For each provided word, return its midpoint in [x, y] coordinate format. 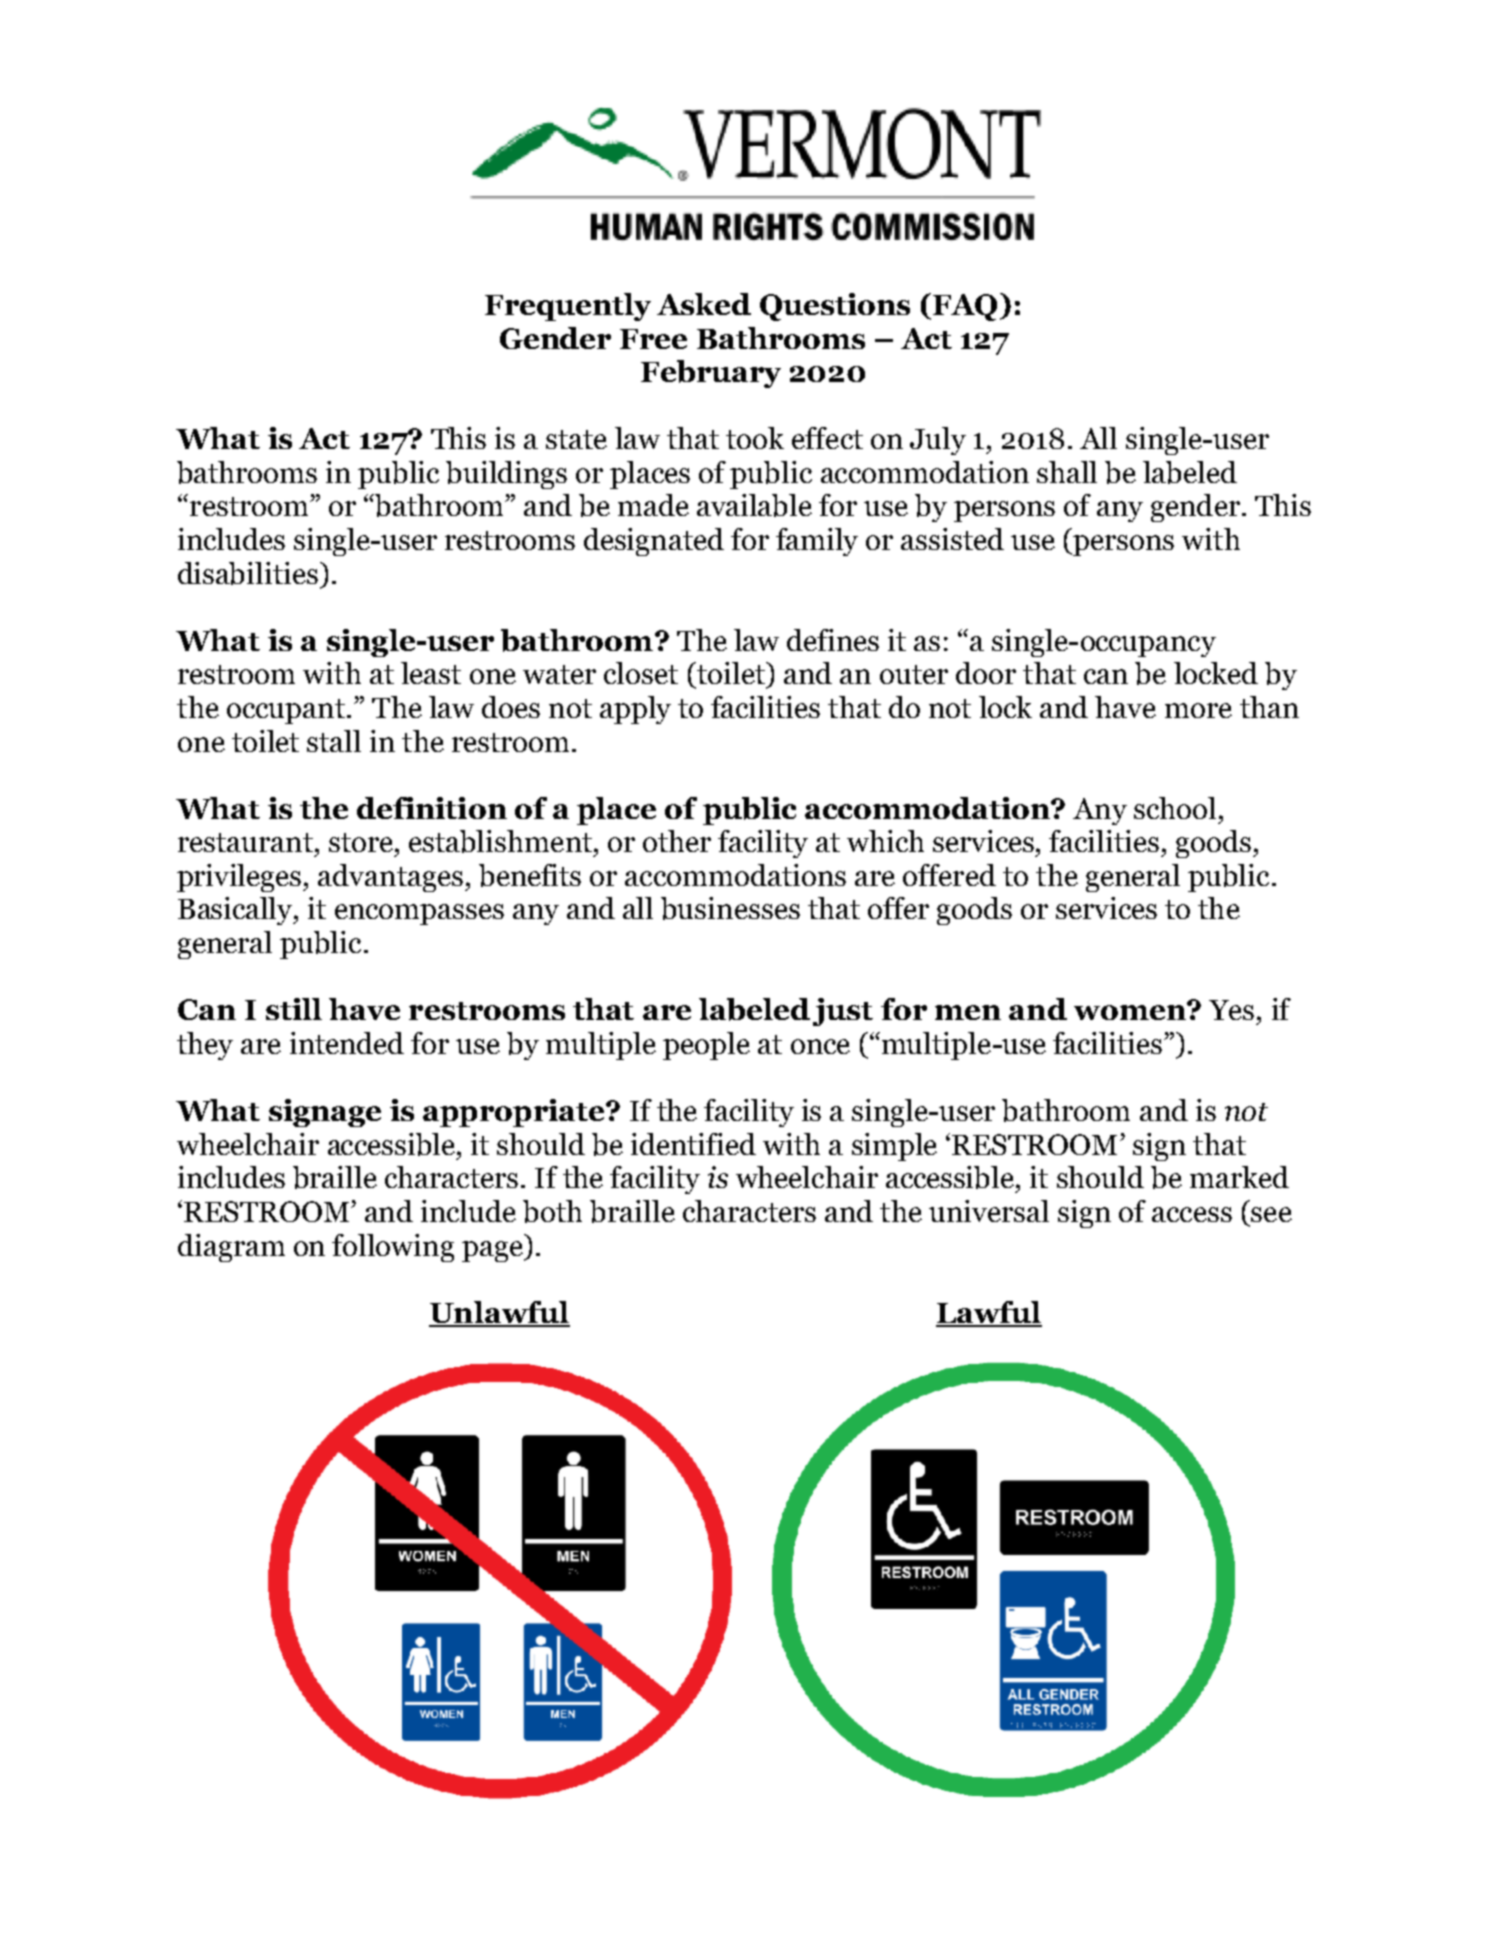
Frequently [568, 307]
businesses [730, 908]
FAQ [965, 307]
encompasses [419, 914]
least [431, 673]
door [986, 673]
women [1131, 1011]
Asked [704, 304]
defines [833, 640]
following [393, 1248]
